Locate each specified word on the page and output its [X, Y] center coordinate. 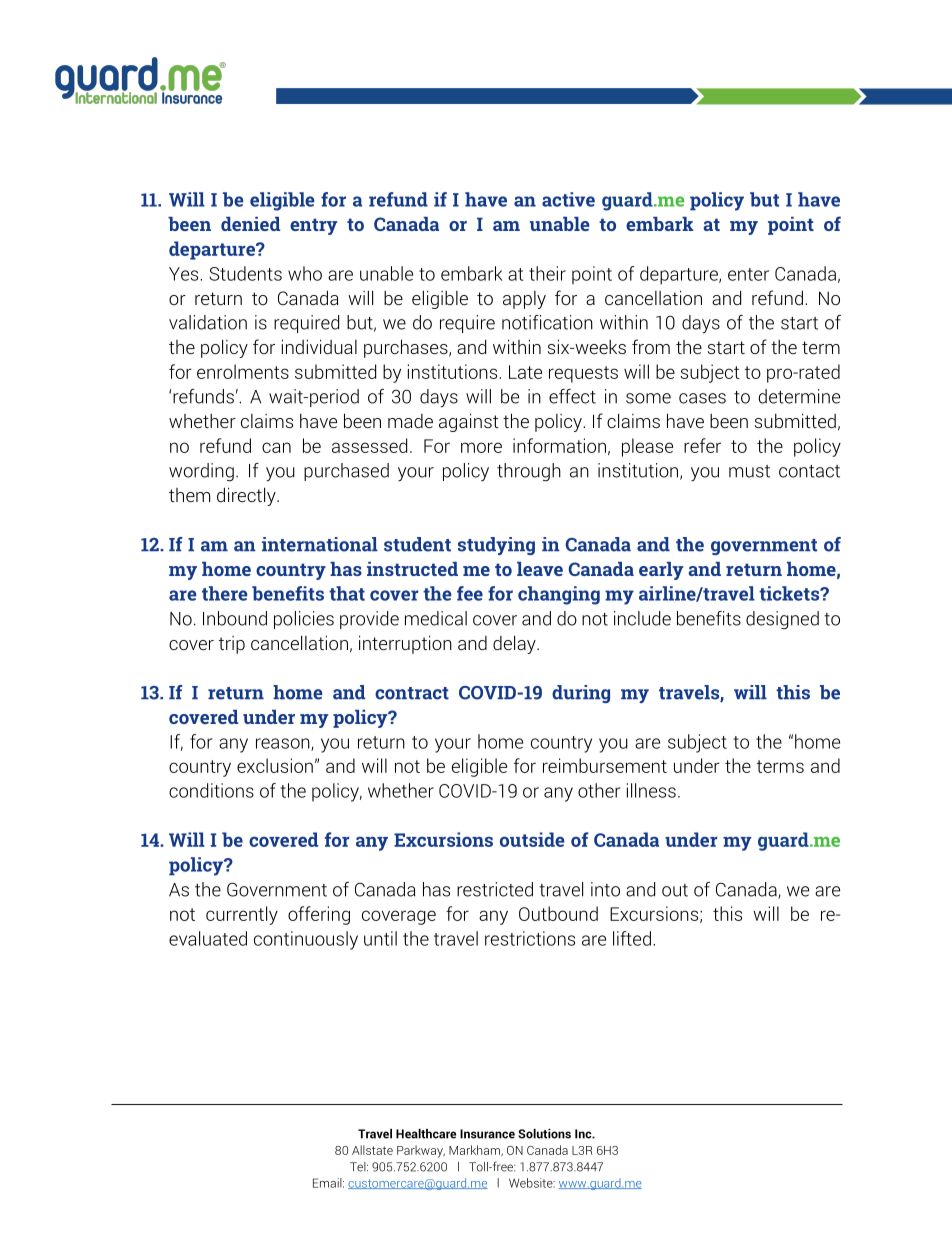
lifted [632, 938]
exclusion [275, 765]
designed [782, 620]
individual [319, 346]
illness [651, 790]
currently [242, 915]
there [225, 593]
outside [532, 839]
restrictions [530, 938]
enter [748, 274]
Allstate [372, 1150]
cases [702, 398]
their [547, 273]
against [469, 422]
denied [251, 224]
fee [470, 593]
